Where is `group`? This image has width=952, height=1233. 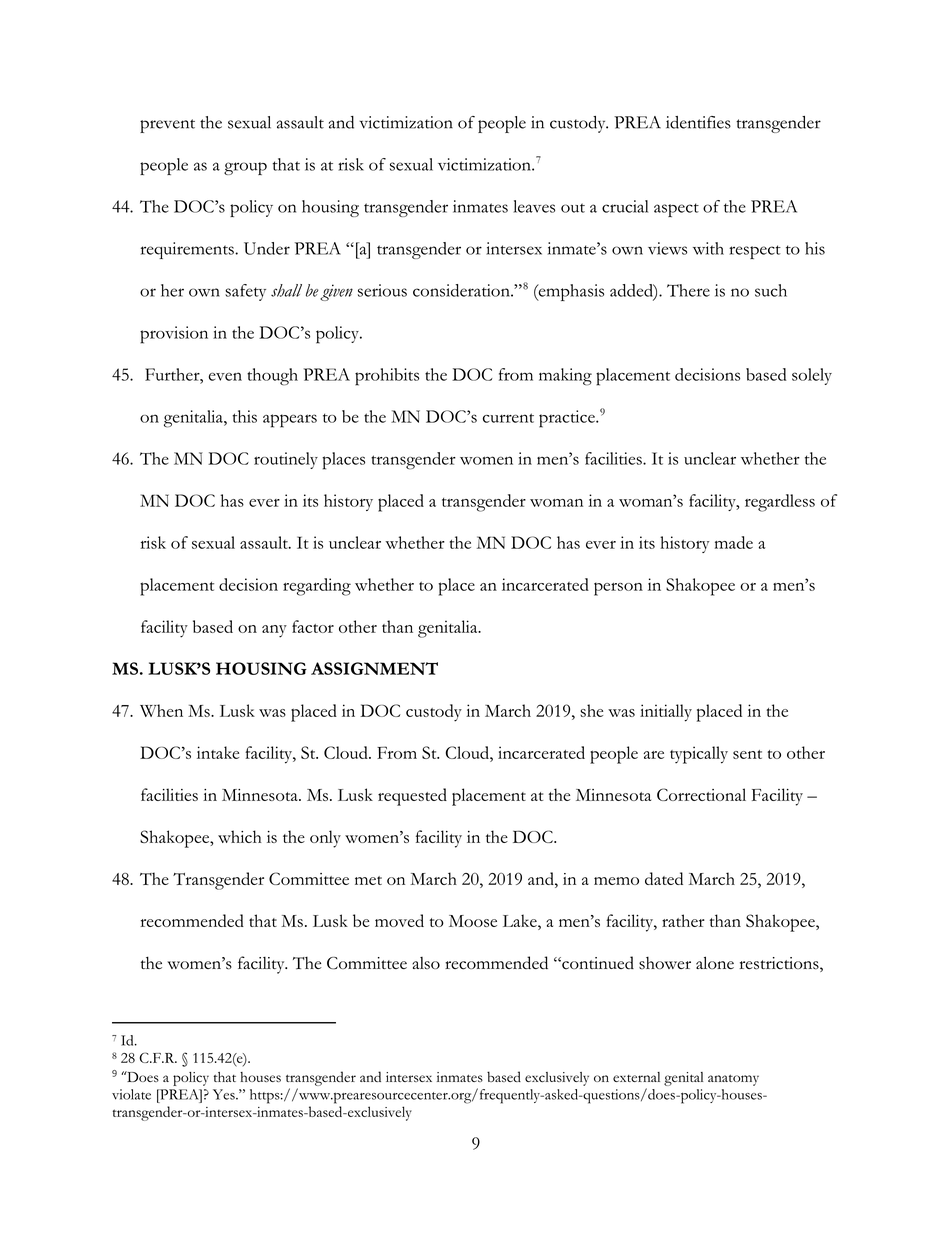
group is located at coordinates (245, 168).
